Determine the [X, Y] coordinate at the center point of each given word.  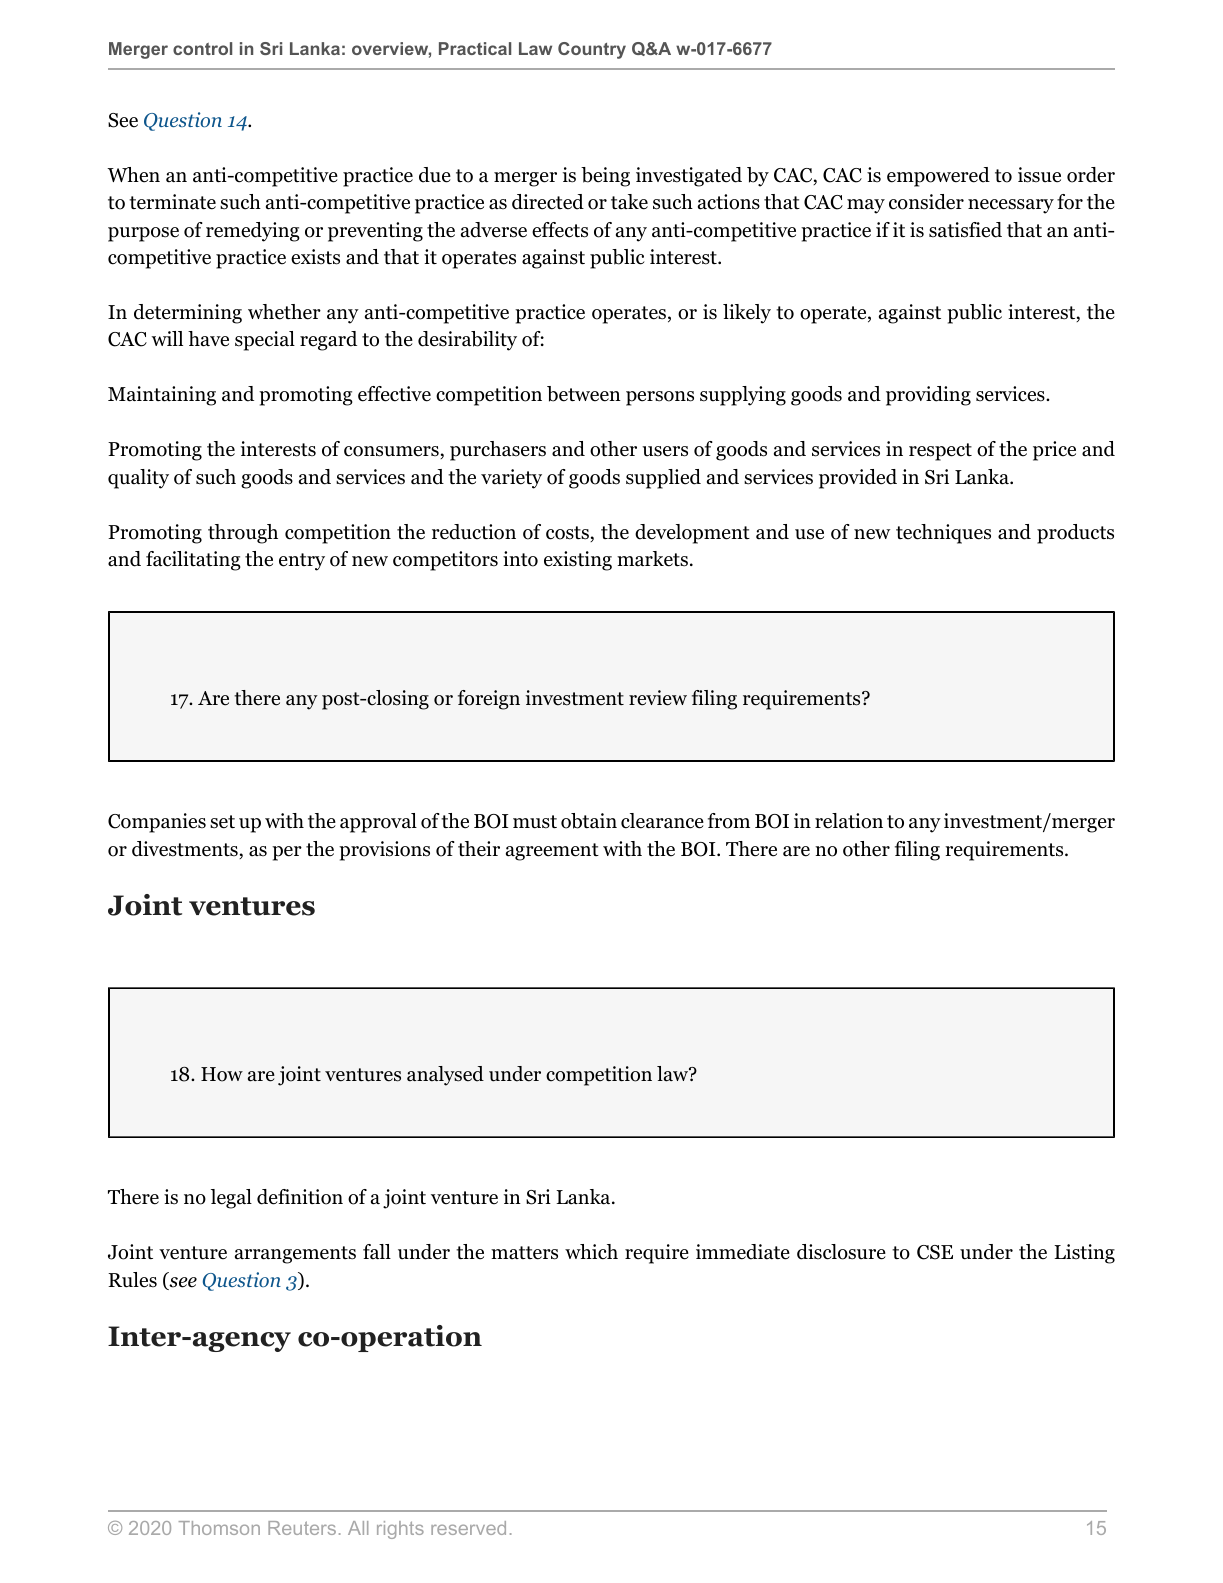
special [265, 341]
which [591, 1252]
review [658, 698]
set [222, 822]
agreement [552, 852]
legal [231, 1199]
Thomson [219, 1528]
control [202, 48]
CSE [935, 1252]
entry [302, 562]
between [584, 394]
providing [928, 396]
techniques [943, 534]
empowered [938, 177]
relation [849, 821]
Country [592, 50]
